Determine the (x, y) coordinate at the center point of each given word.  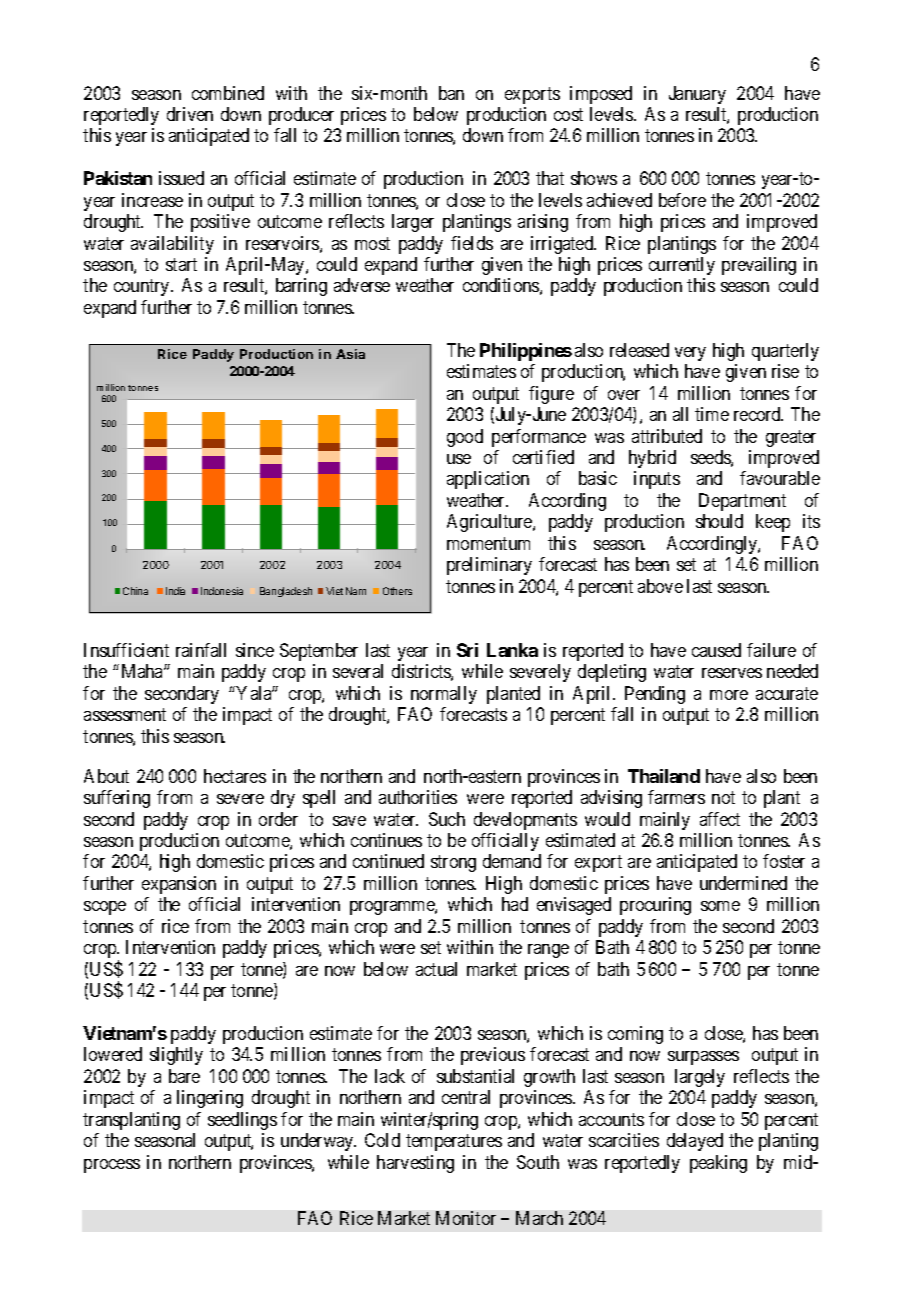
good (465, 438)
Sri (467, 650)
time (712, 414)
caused (716, 650)
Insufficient (126, 650)
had (515, 904)
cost (568, 114)
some (720, 906)
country (143, 288)
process (112, 1166)
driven (190, 114)
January (697, 95)
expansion (179, 885)
